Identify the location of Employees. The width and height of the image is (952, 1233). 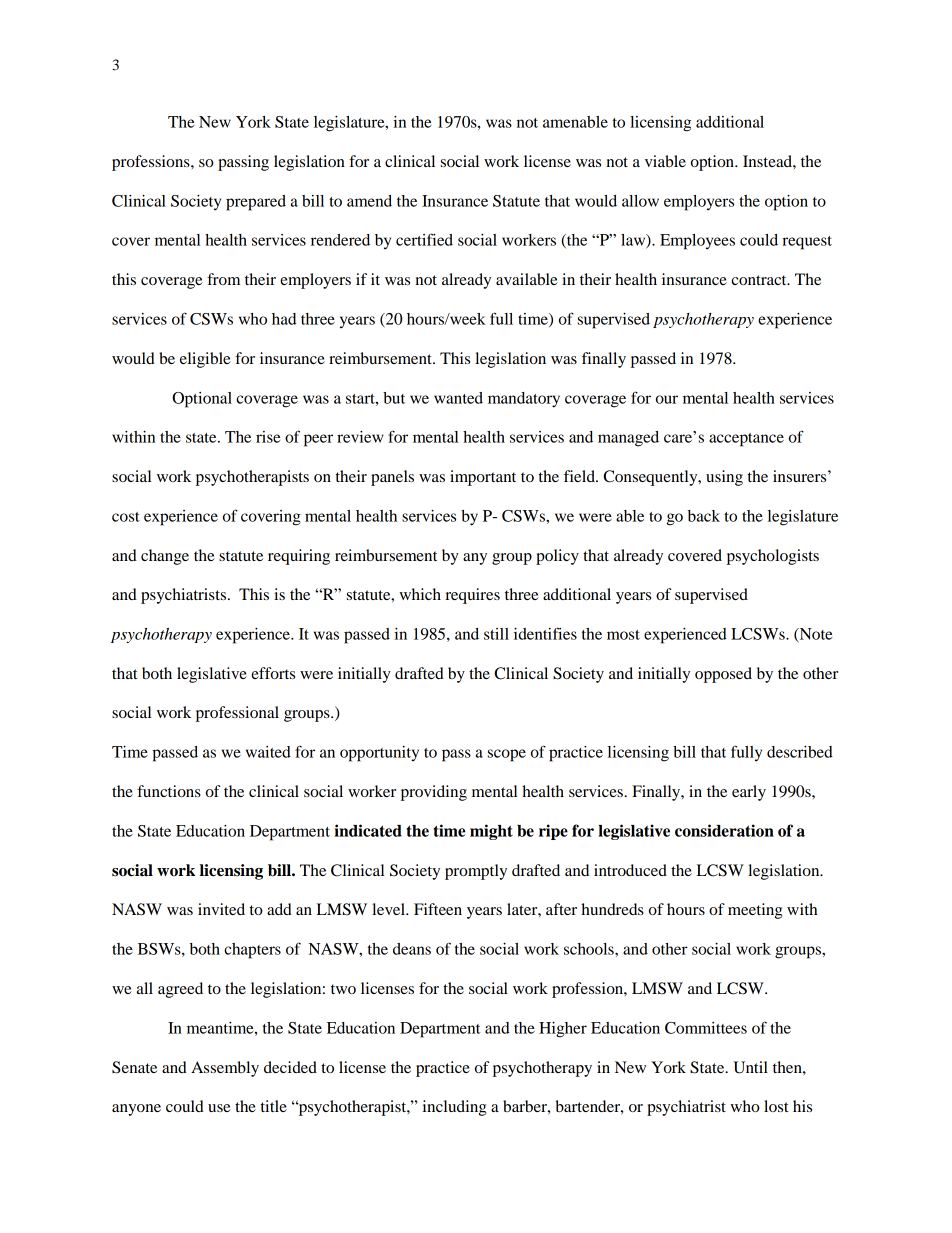
(697, 242).
